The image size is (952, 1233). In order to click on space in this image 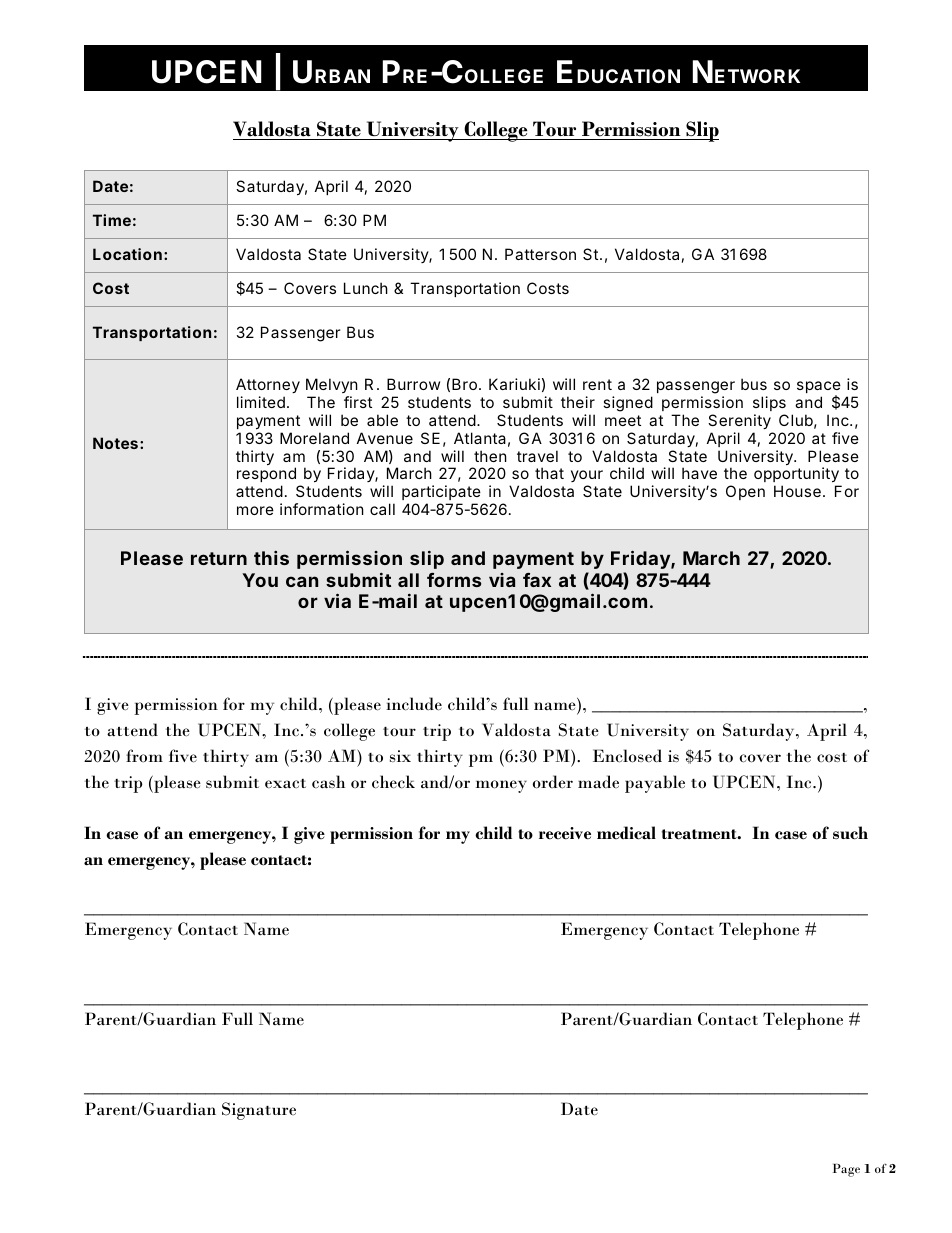, I will do `click(819, 388)`.
